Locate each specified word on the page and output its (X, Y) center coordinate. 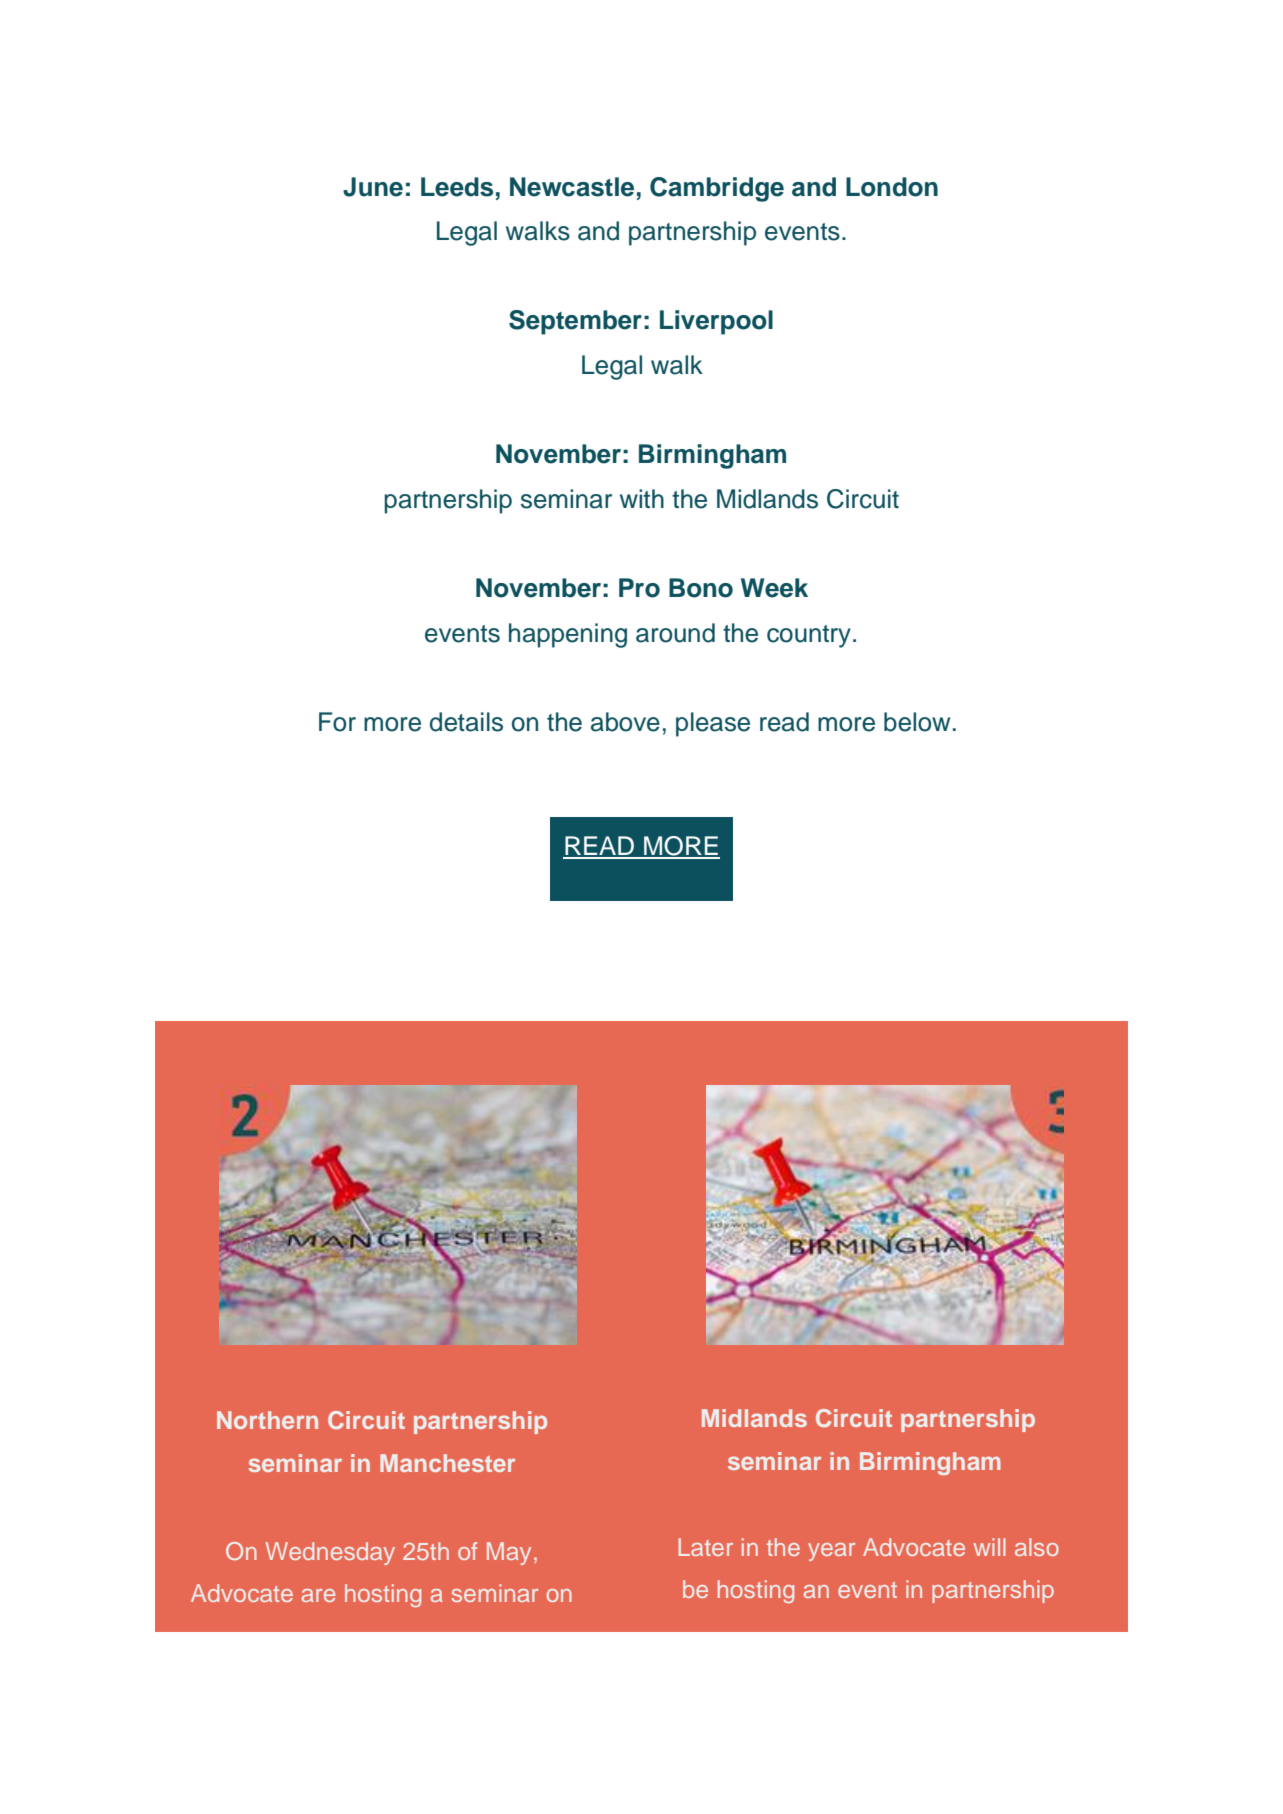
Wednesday (330, 1553)
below (917, 722)
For (337, 722)
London (892, 187)
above (625, 722)
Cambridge (717, 189)
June (373, 187)
